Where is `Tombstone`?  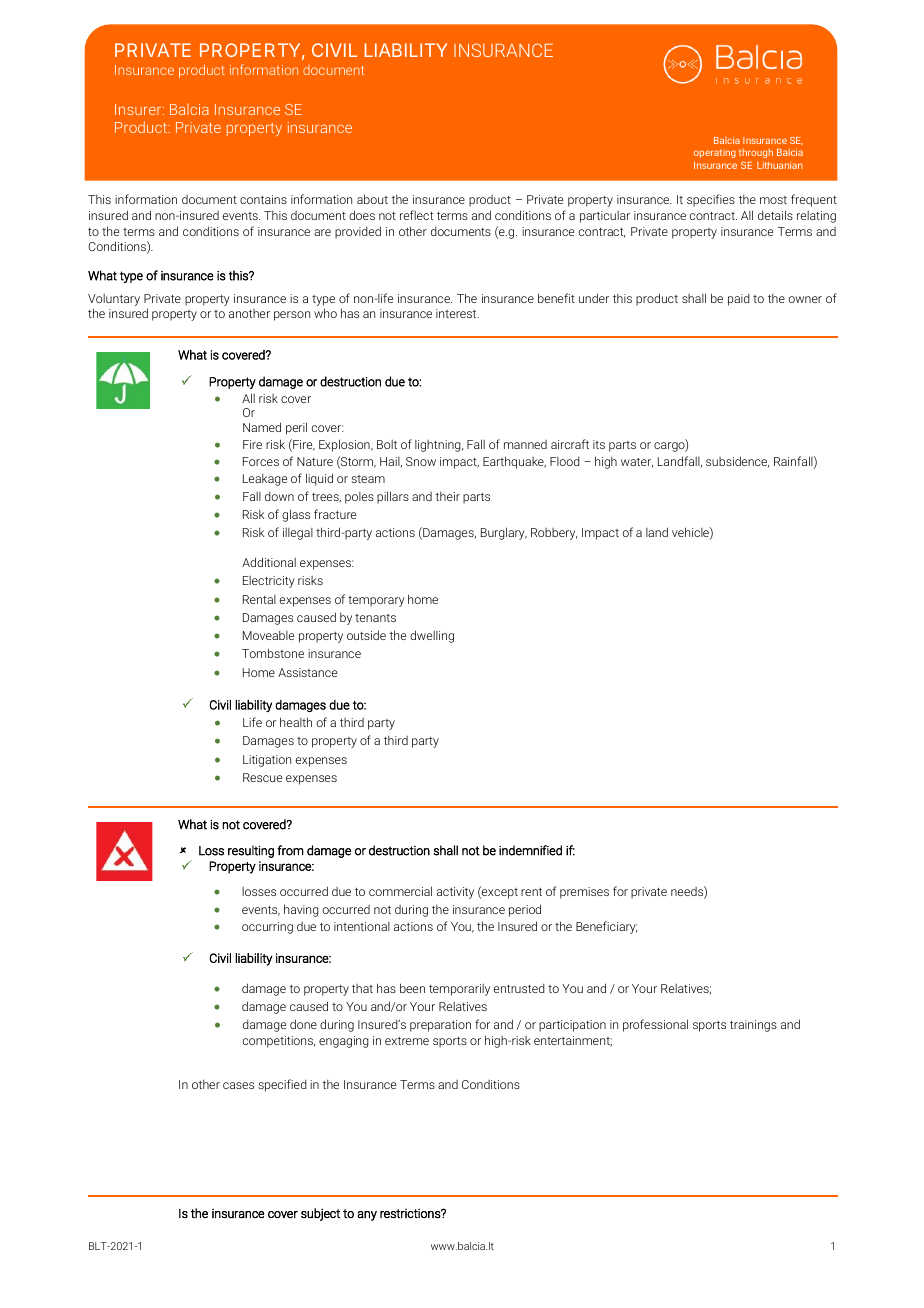 Tombstone is located at coordinates (273, 653).
